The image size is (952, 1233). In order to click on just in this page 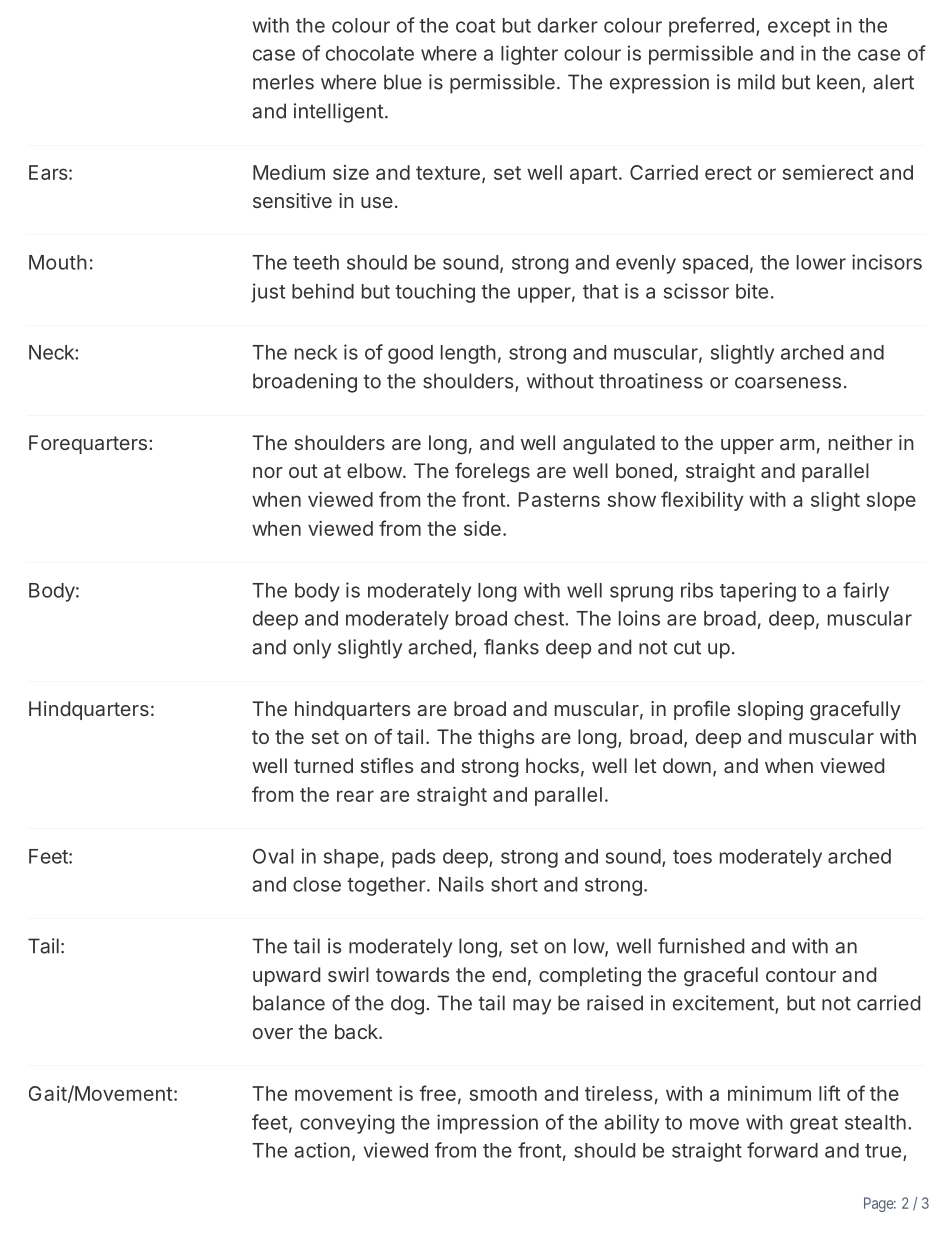, I will do `click(268, 293)`.
